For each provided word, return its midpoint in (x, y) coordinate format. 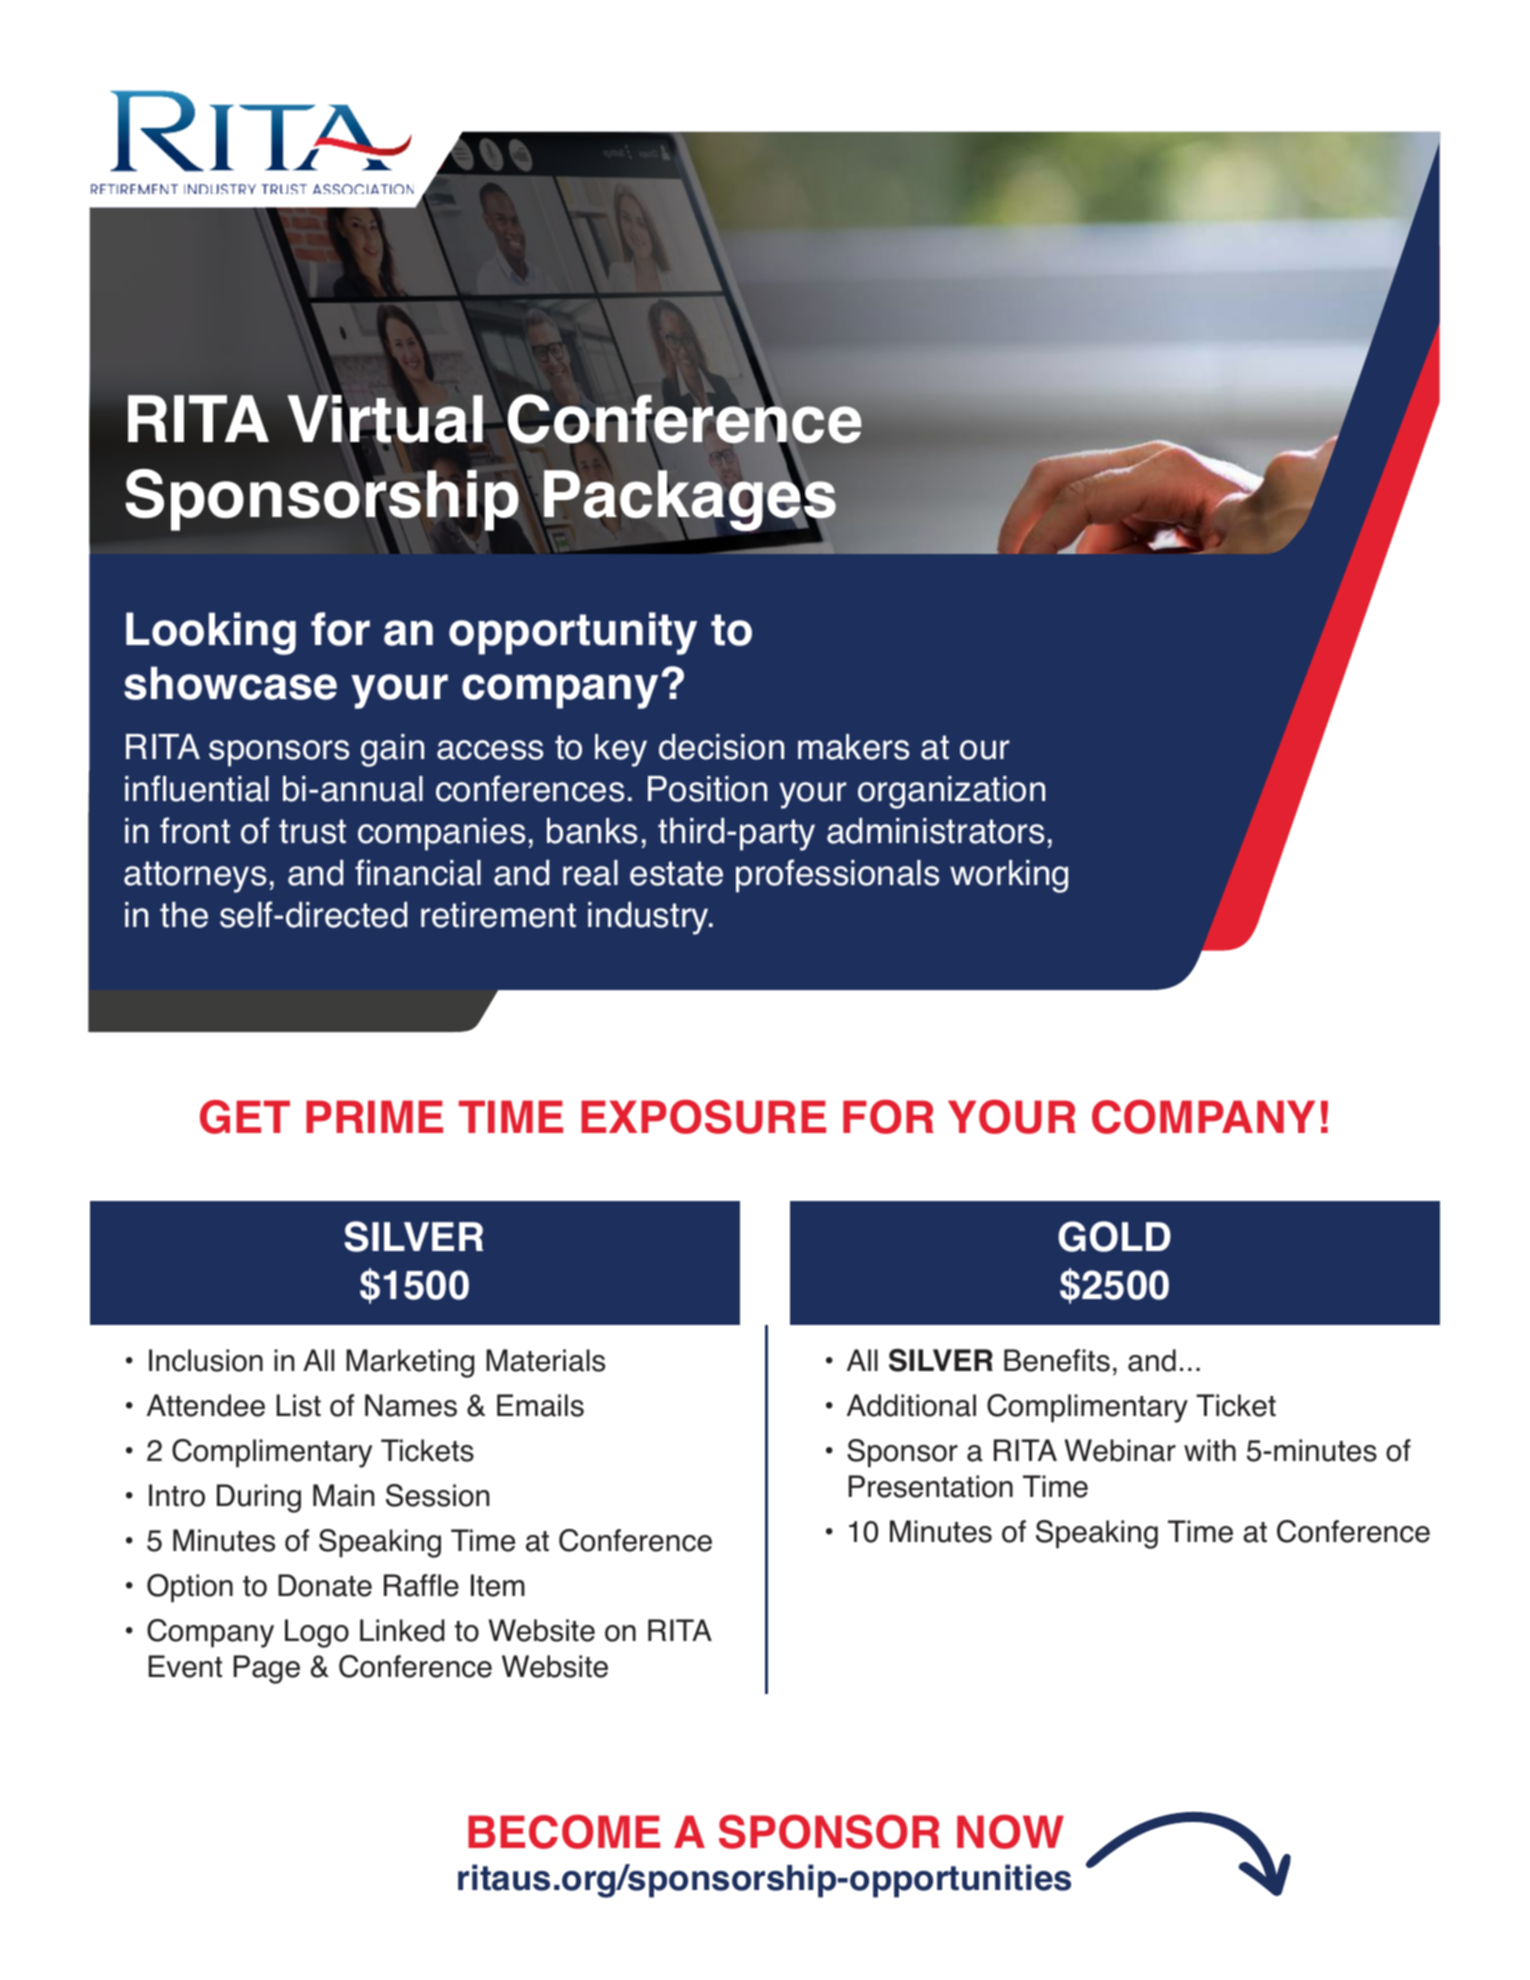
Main (344, 1495)
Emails (540, 1405)
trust (312, 831)
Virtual (385, 419)
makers (853, 747)
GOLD (1114, 1236)
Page (267, 1669)
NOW (1010, 1831)
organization (951, 792)
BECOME (564, 1831)
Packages (689, 501)
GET (245, 1117)
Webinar (1120, 1450)
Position (707, 789)
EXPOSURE (703, 1116)
